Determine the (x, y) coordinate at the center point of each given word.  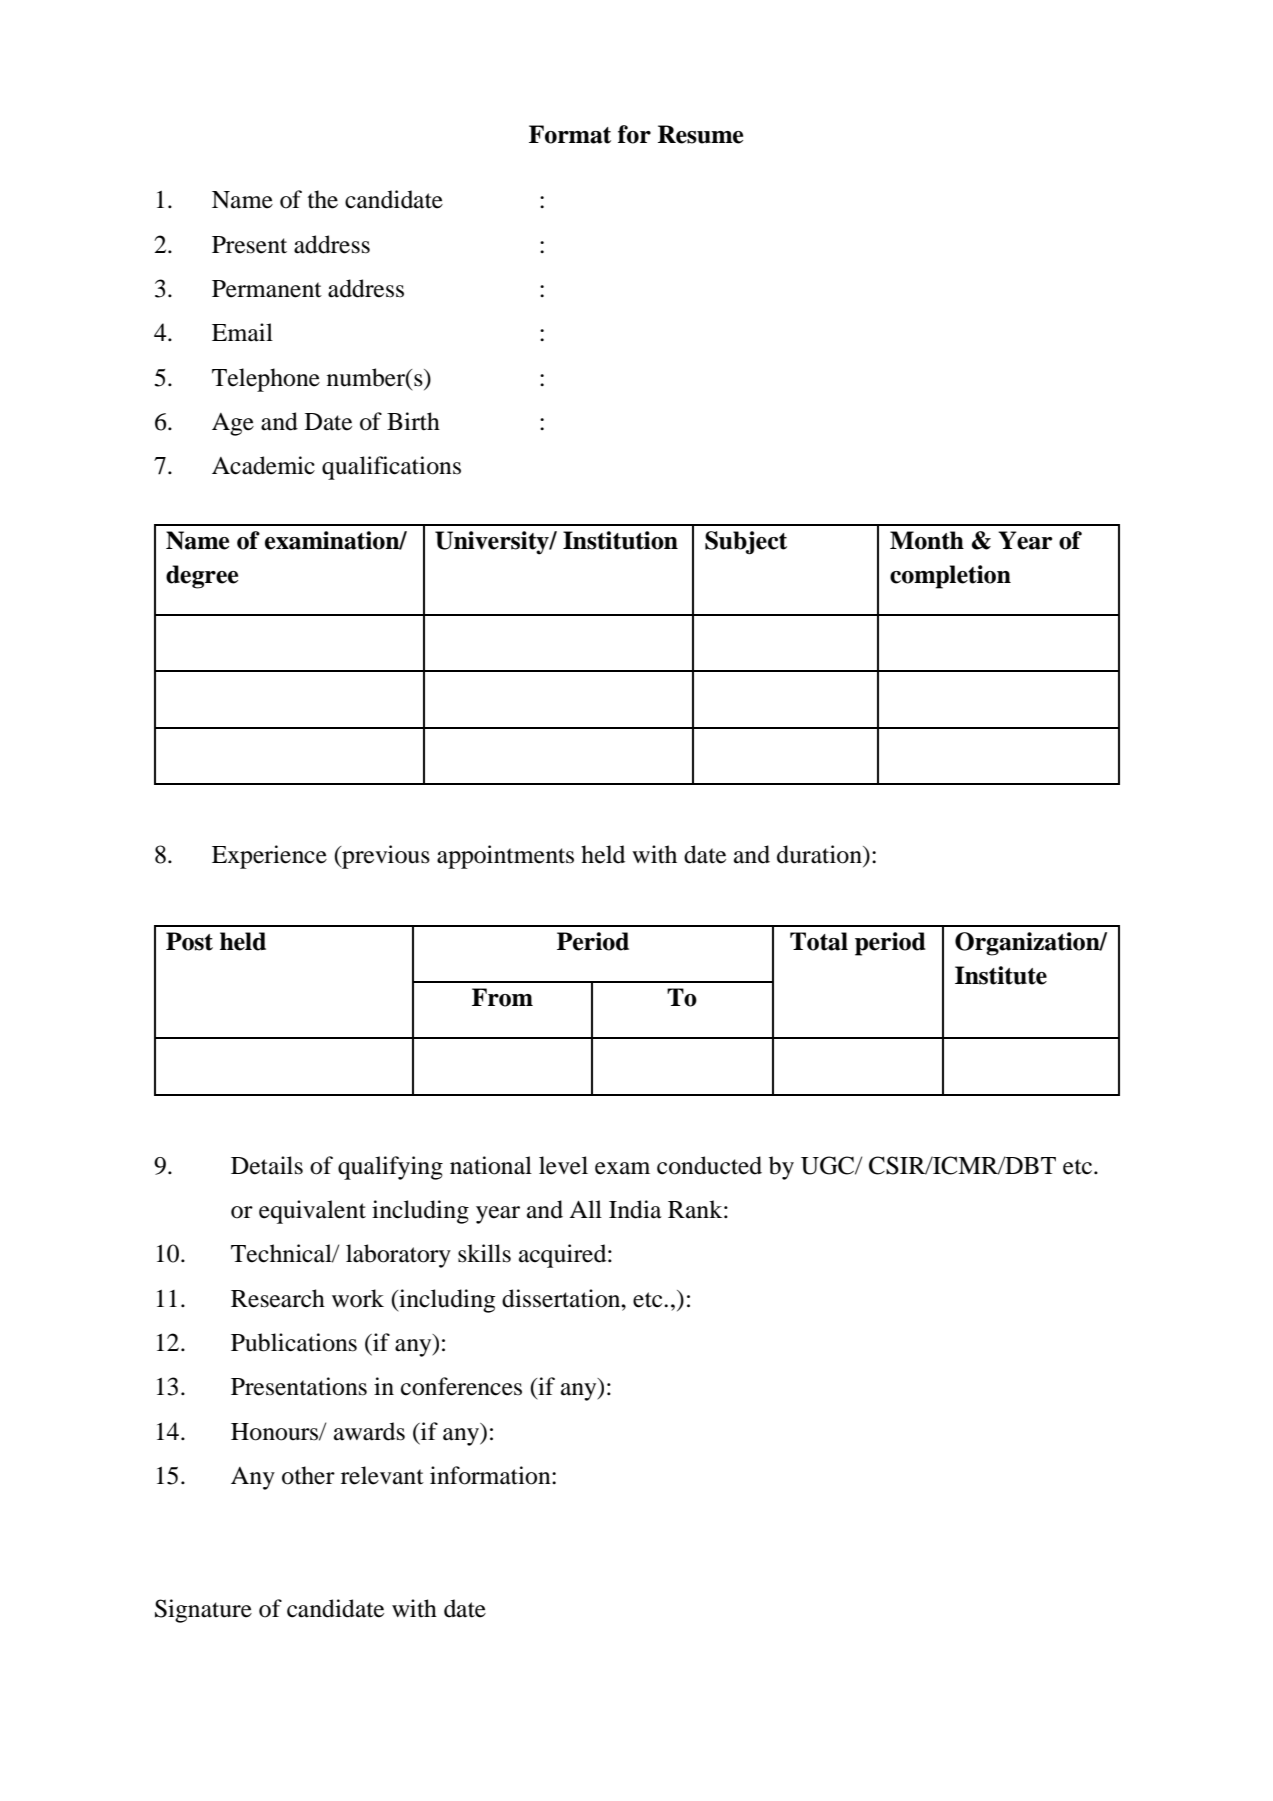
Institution (620, 540)
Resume (700, 134)
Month (927, 540)
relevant (382, 1475)
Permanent (267, 289)
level (563, 1165)
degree (202, 577)
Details (267, 1165)
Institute (1001, 975)
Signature (203, 1611)
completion (950, 577)
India (635, 1209)
